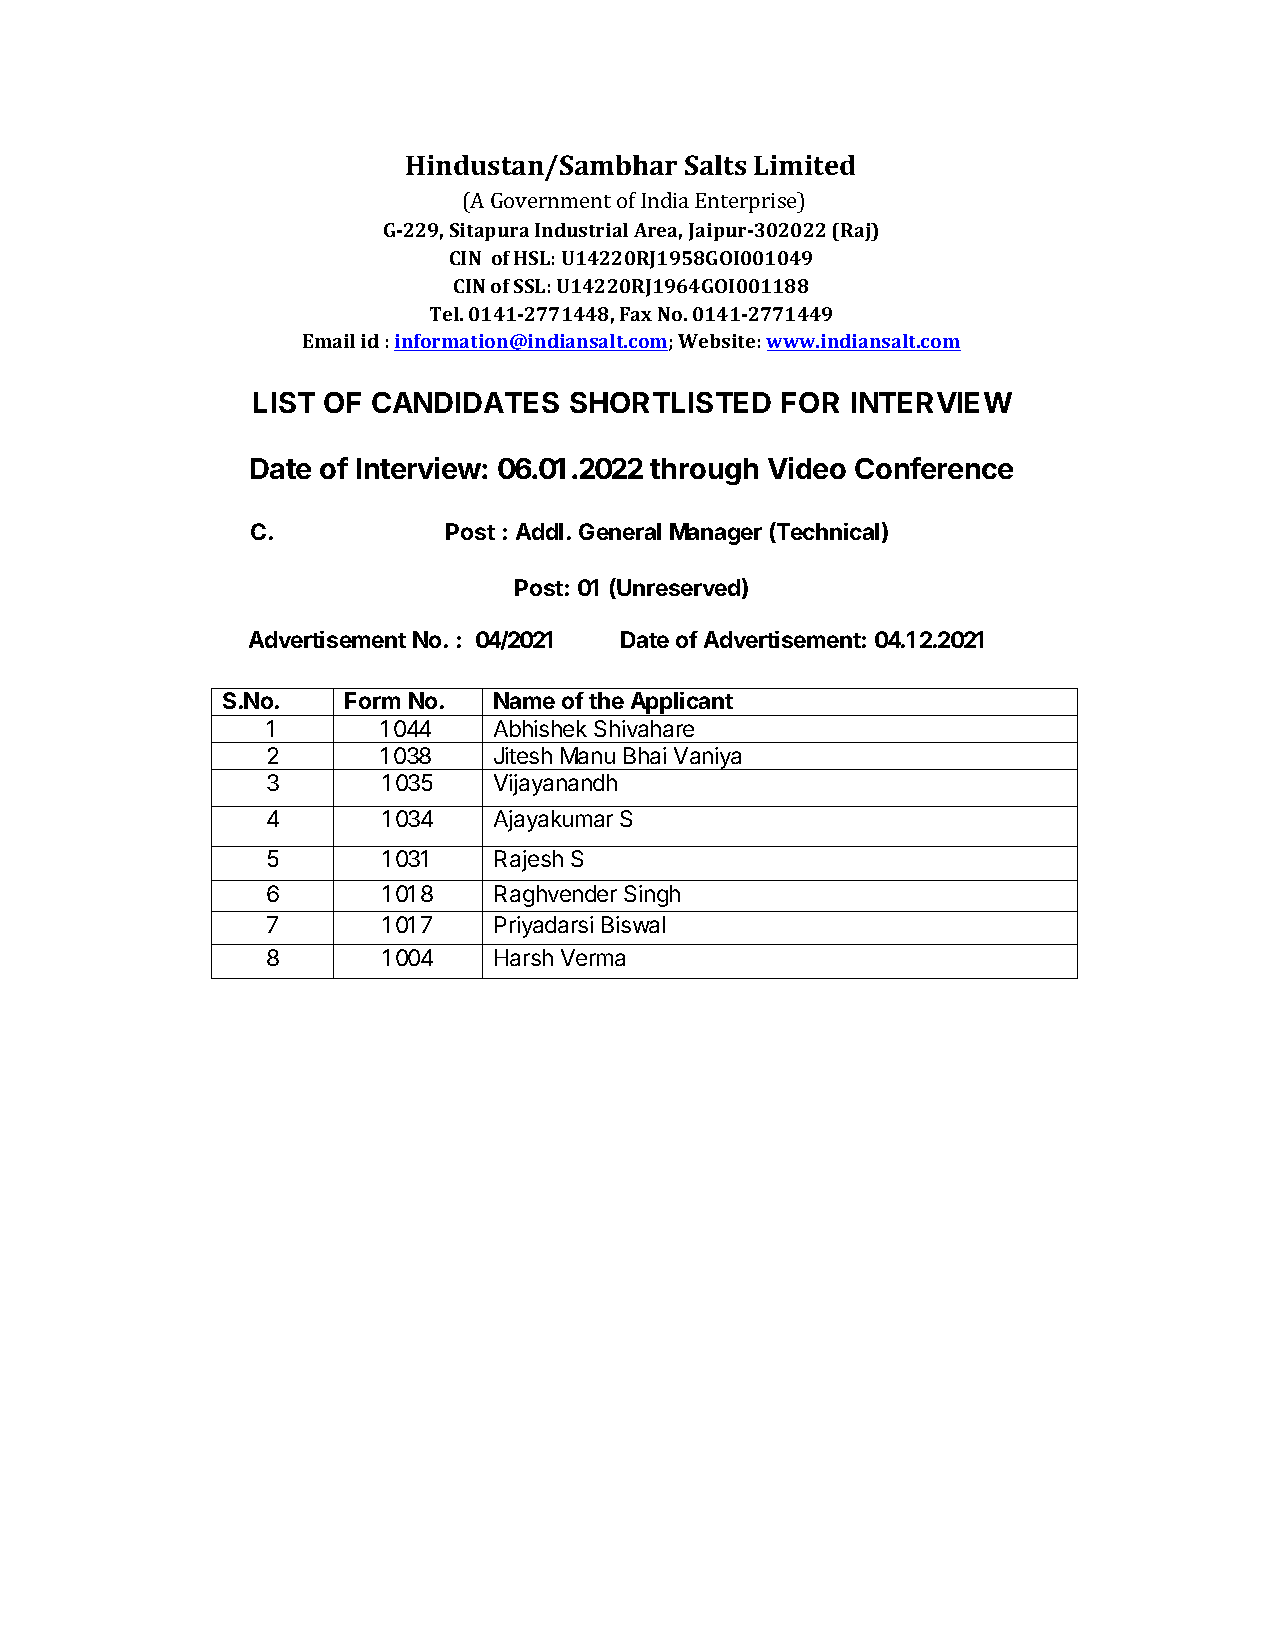 Image resolution: width=1263 pixels, height=1634 pixels. Describe the element at coordinates (524, 957) in the image. I see `Harsh` at that location.
